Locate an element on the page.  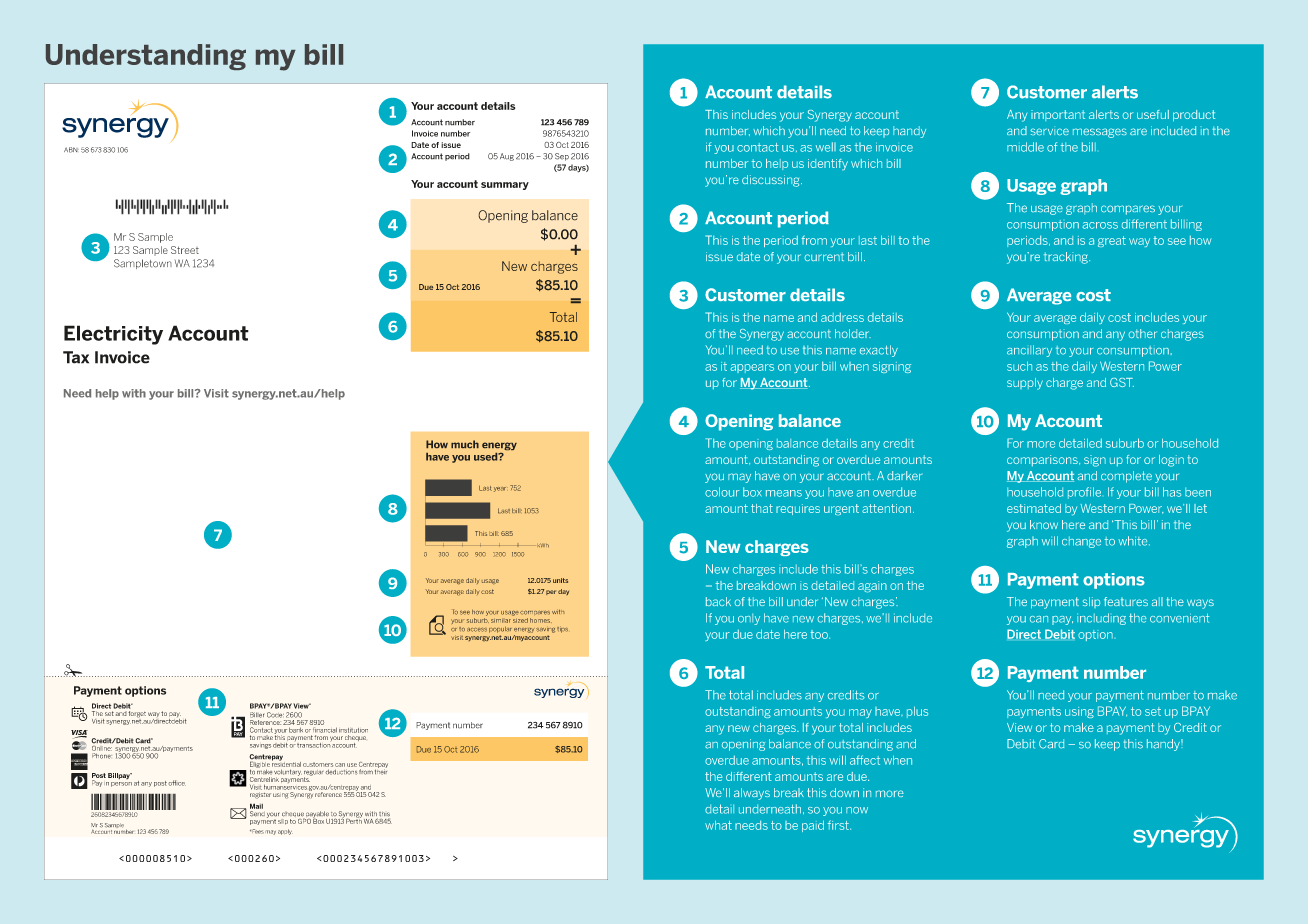
messages is located at coordinates (1100, 133).
